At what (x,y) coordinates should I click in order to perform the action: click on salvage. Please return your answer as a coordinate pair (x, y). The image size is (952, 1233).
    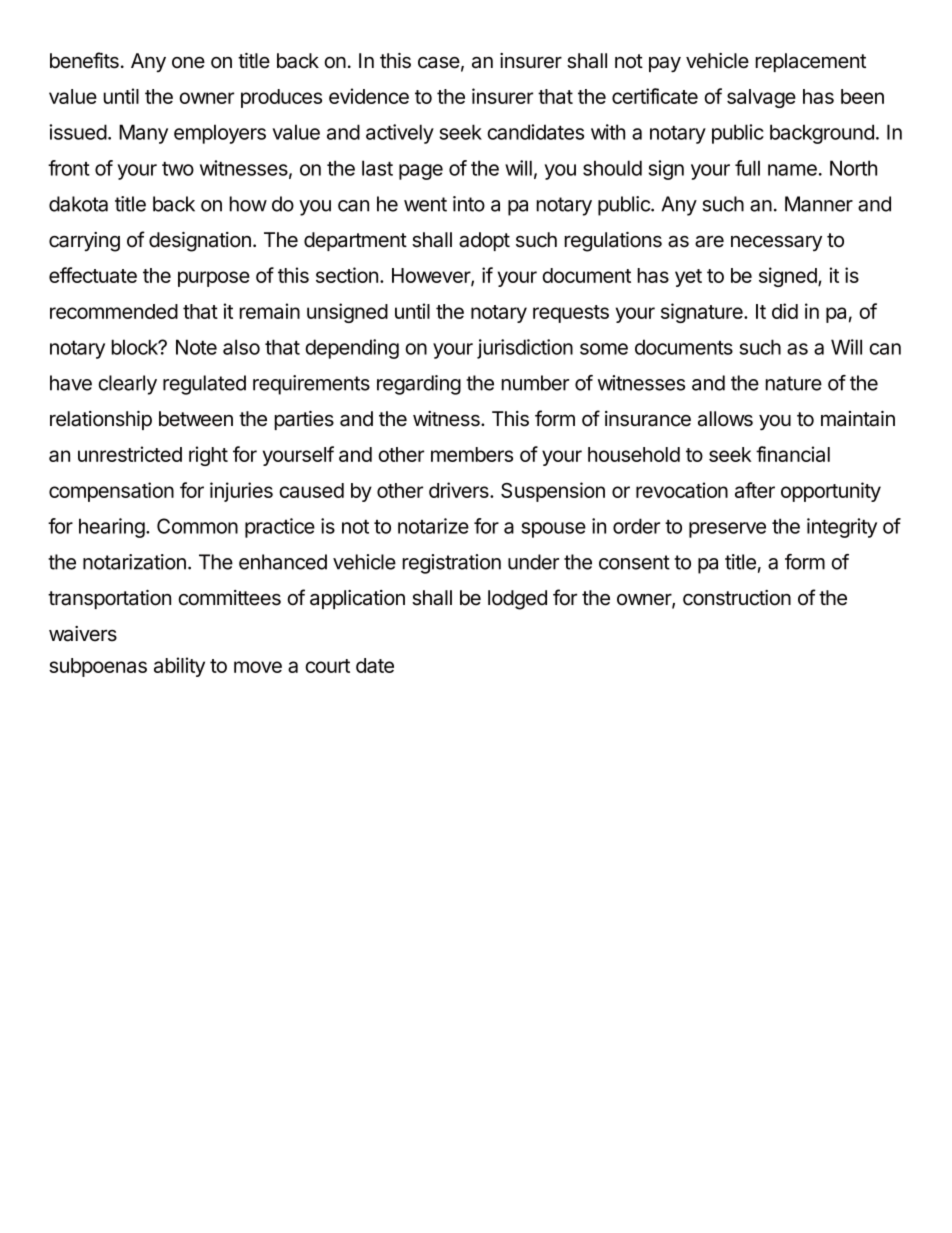
    Looking at the image, I should click on (761, 98).
